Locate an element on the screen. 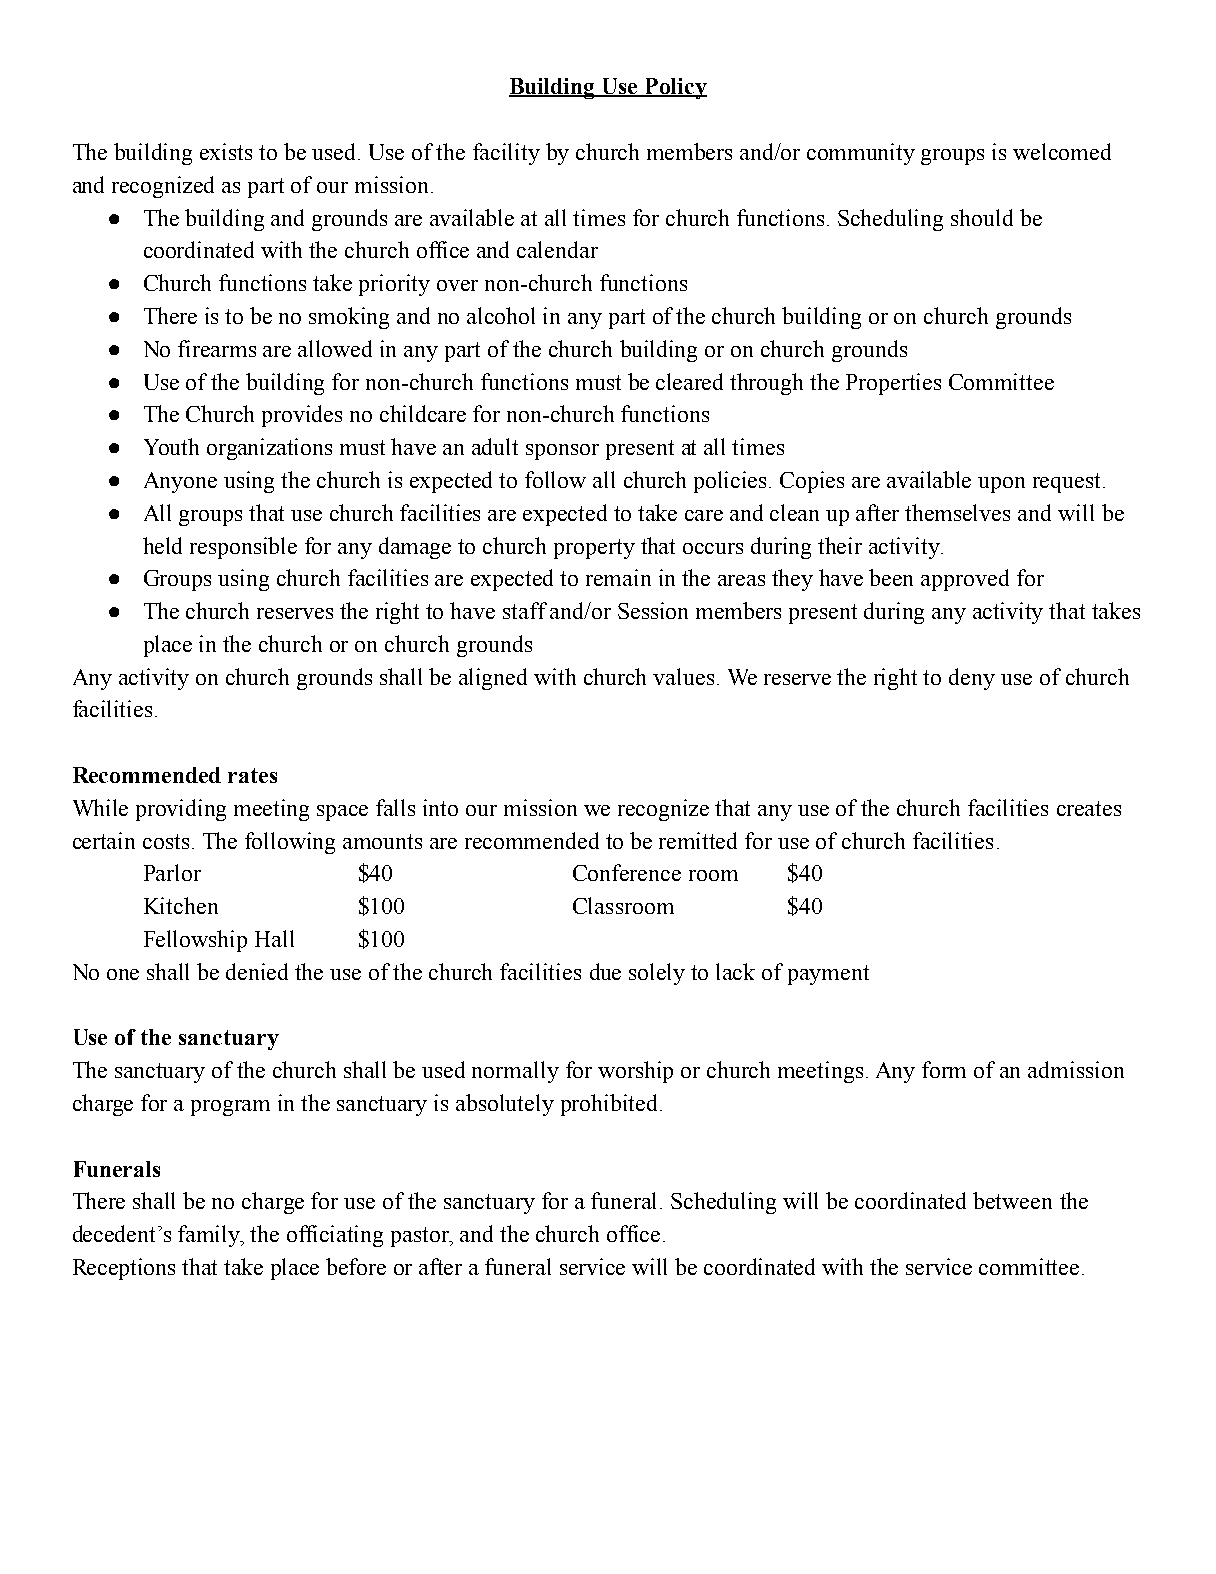 The height and width of the screenshot is (1574, 1216). Fellowship is located at coordinates (195, 941).
